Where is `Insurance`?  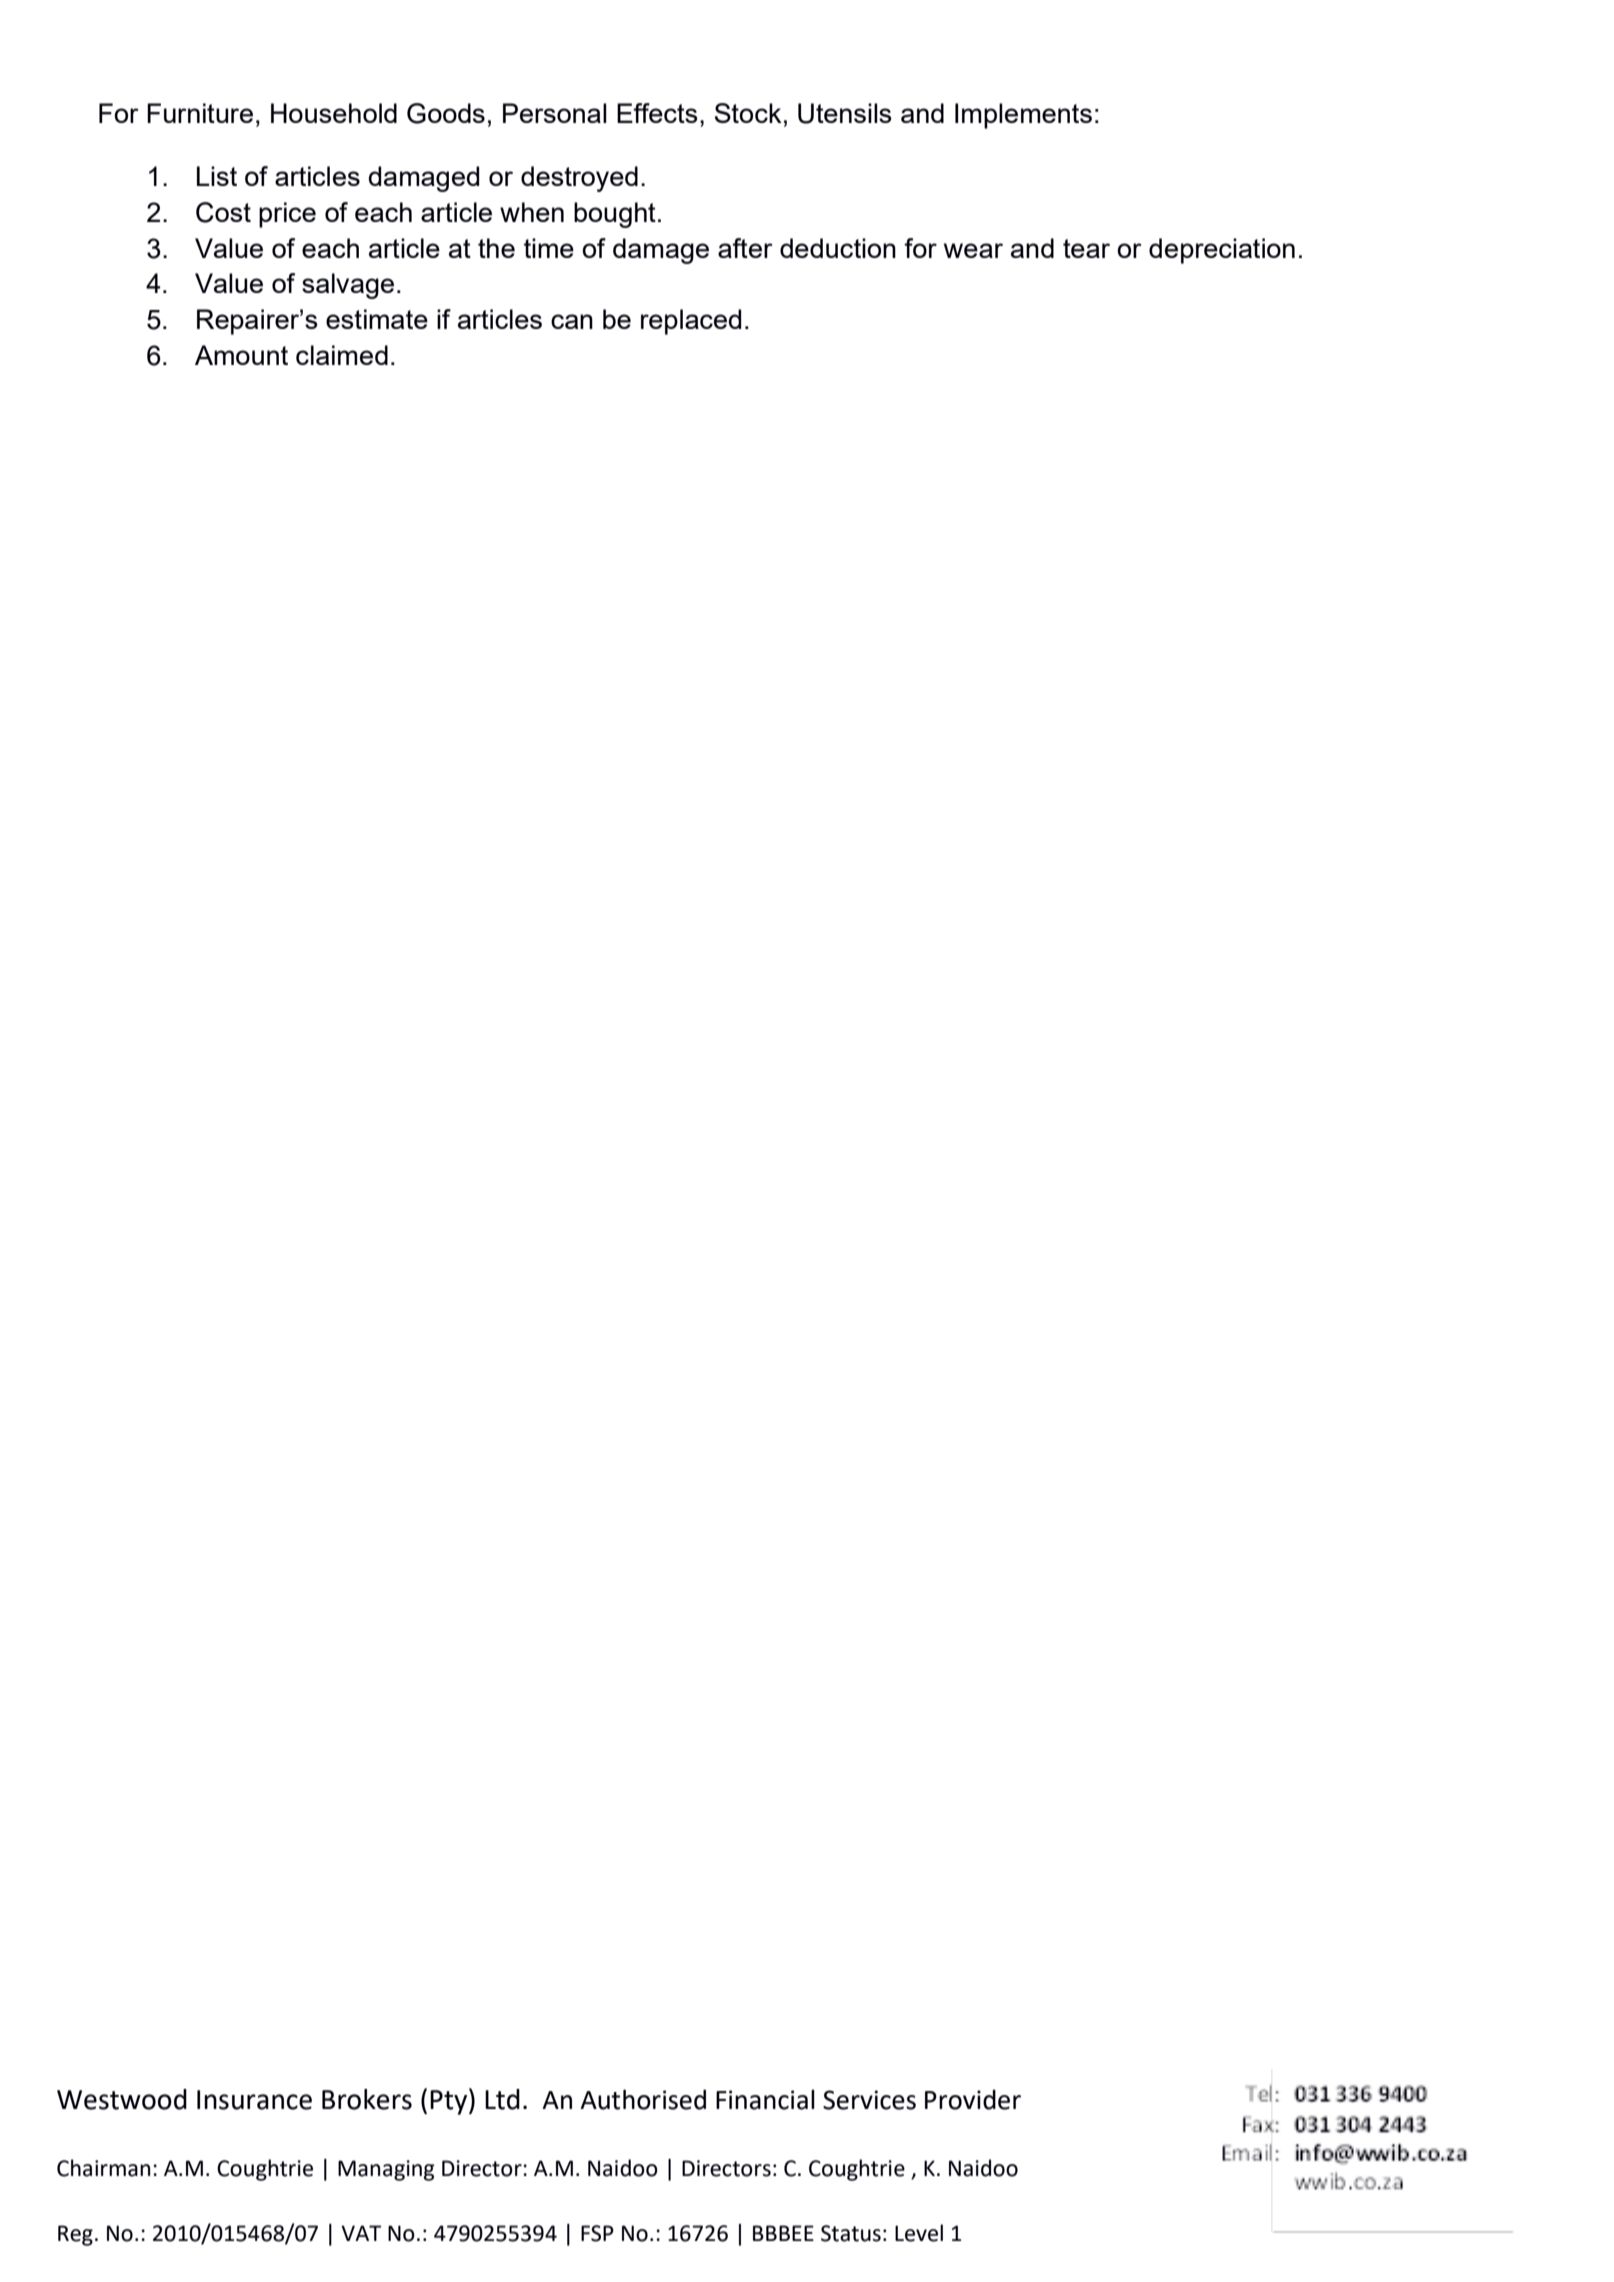 Insurance is located at coordinates (254, 2100).
